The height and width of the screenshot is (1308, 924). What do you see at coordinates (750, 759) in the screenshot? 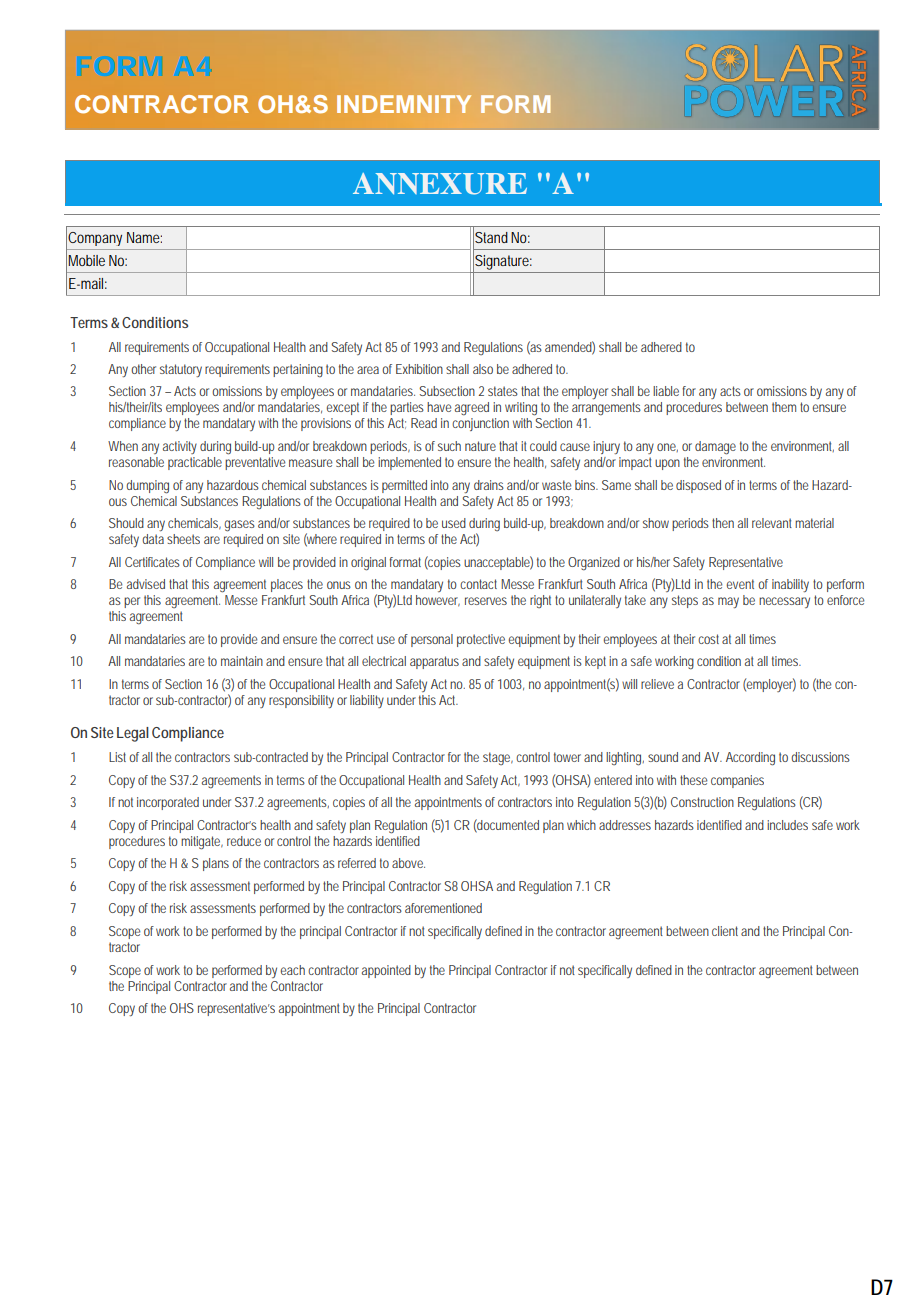
I see `According` at bounding box center [750, 759].
